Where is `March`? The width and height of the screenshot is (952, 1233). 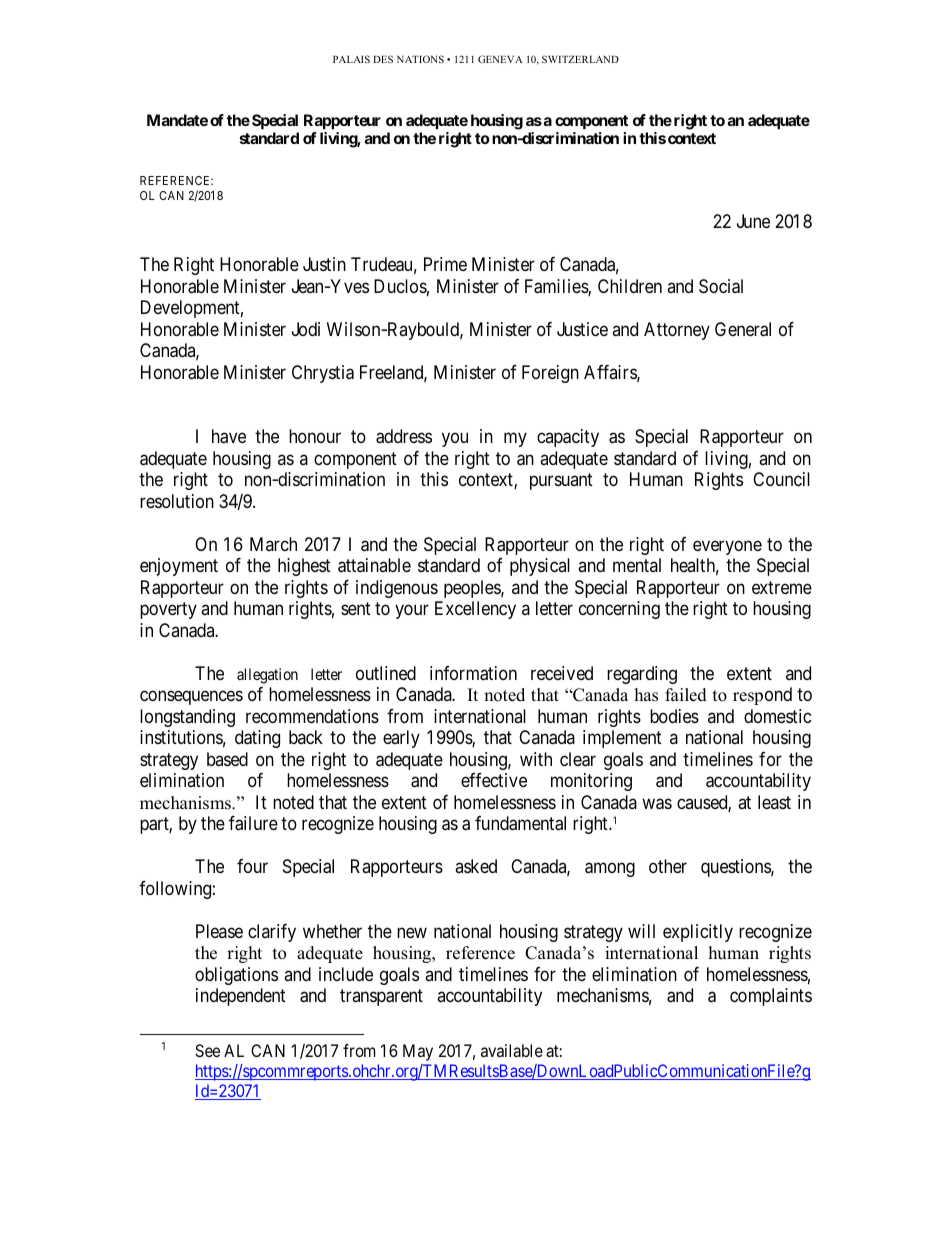
March is located at coordinates (273, 544).
